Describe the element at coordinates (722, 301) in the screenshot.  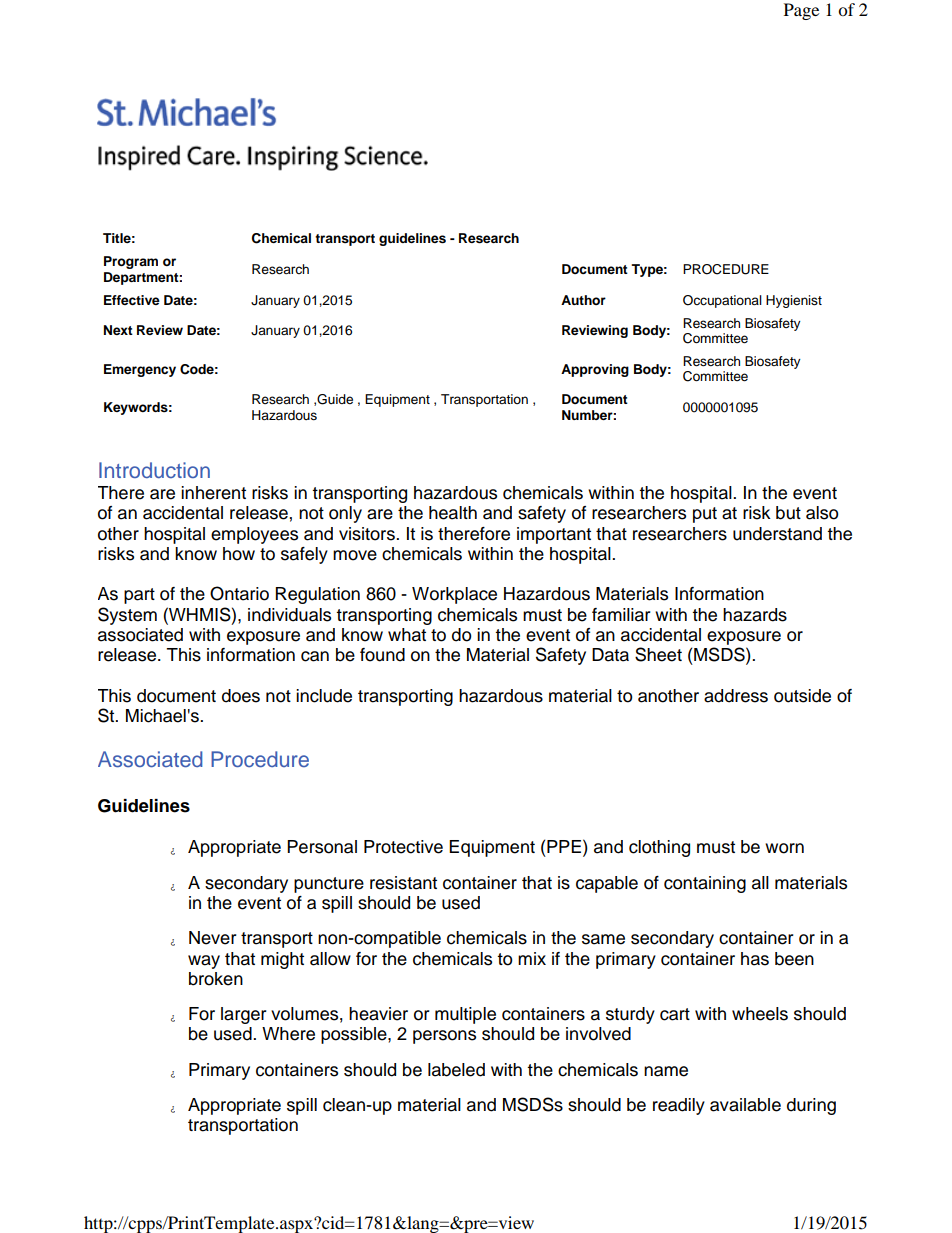
I see `Occupational` at that location.
